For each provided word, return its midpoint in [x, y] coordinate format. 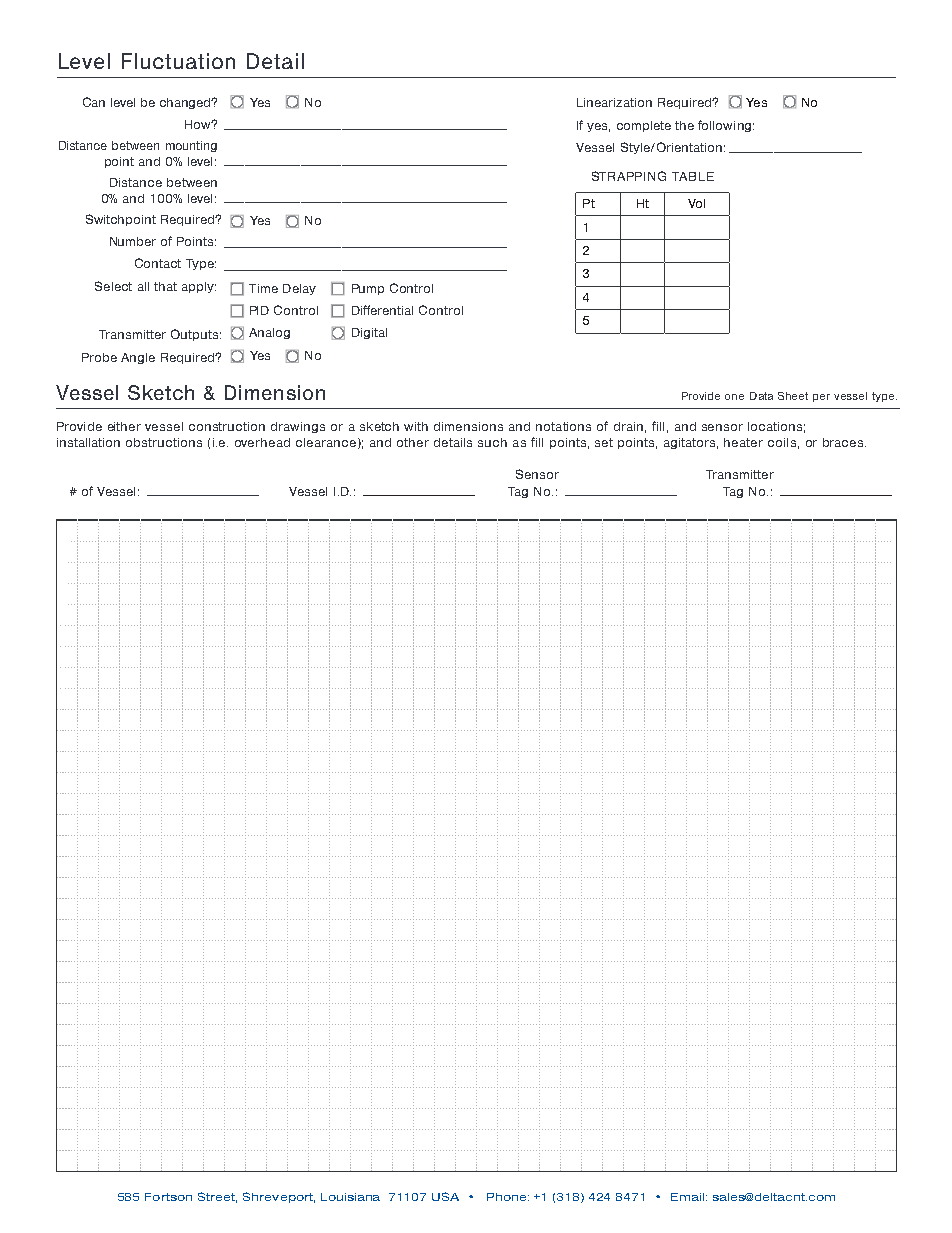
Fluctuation [178, 61]
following [724, 126]
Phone [508, 1197]
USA [445, 1196]
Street [217, 1197]
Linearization [614, 102]
